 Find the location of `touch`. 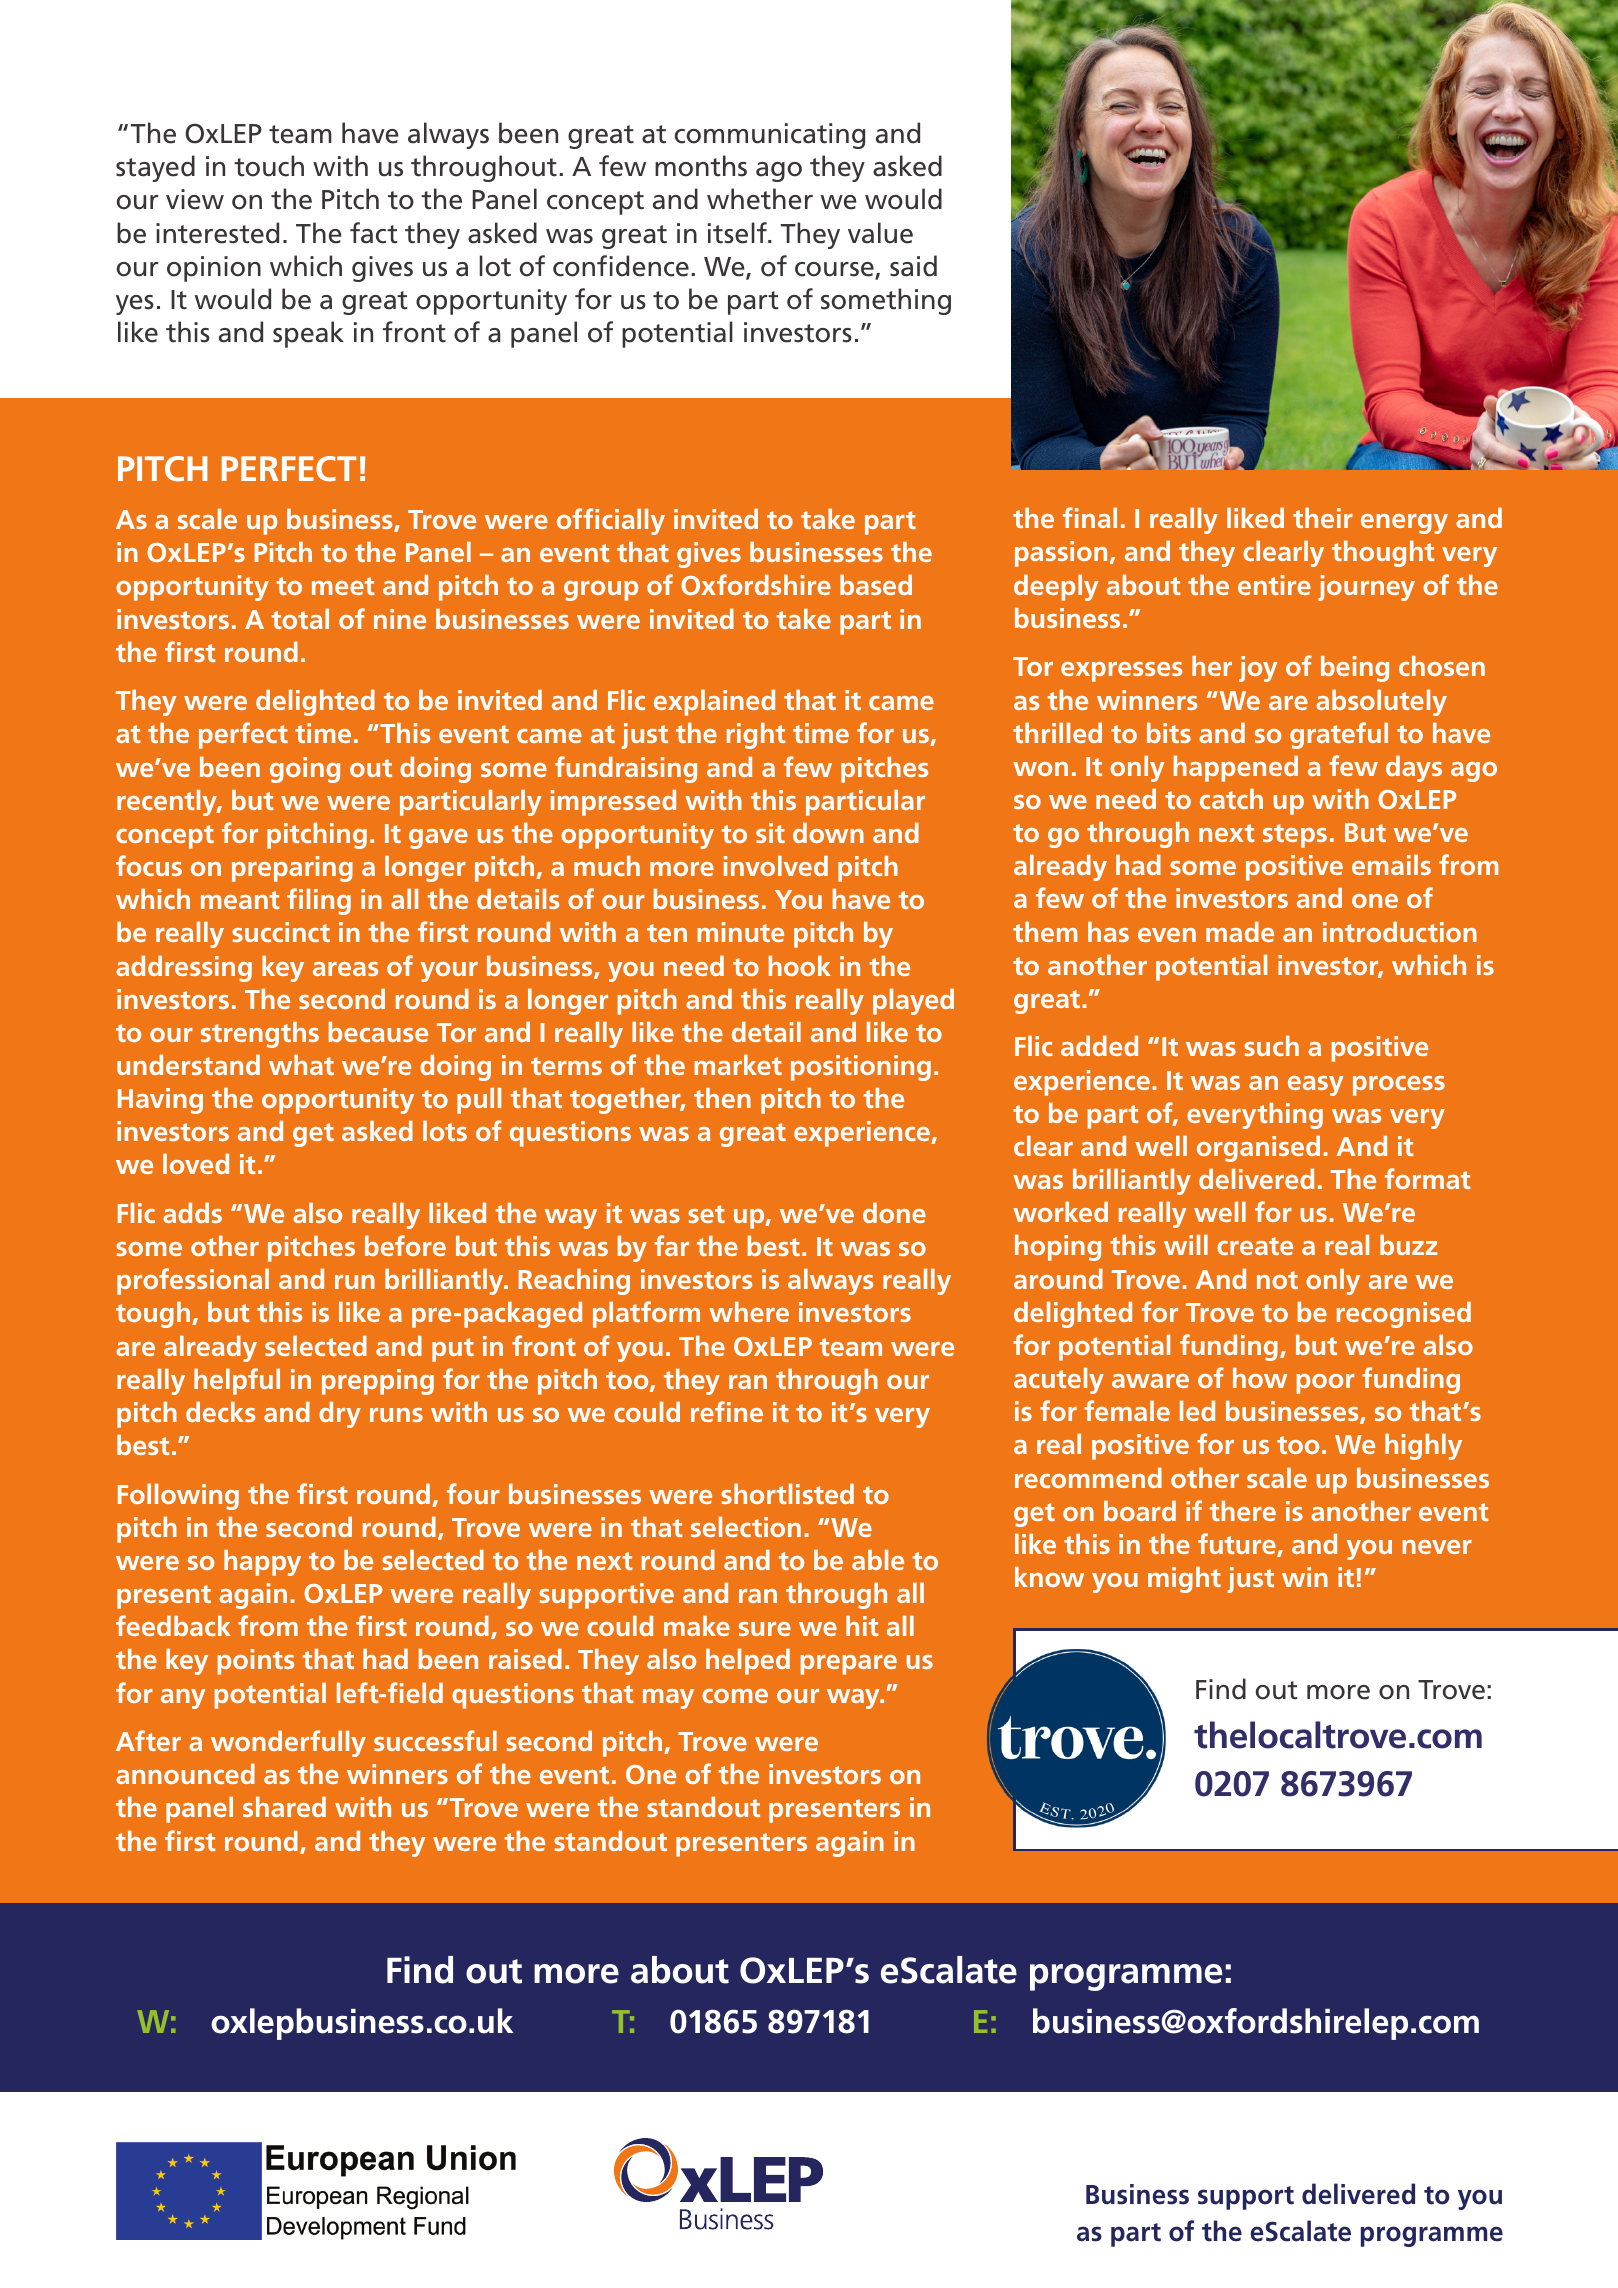

touch is located at coordinates (269, 166).
